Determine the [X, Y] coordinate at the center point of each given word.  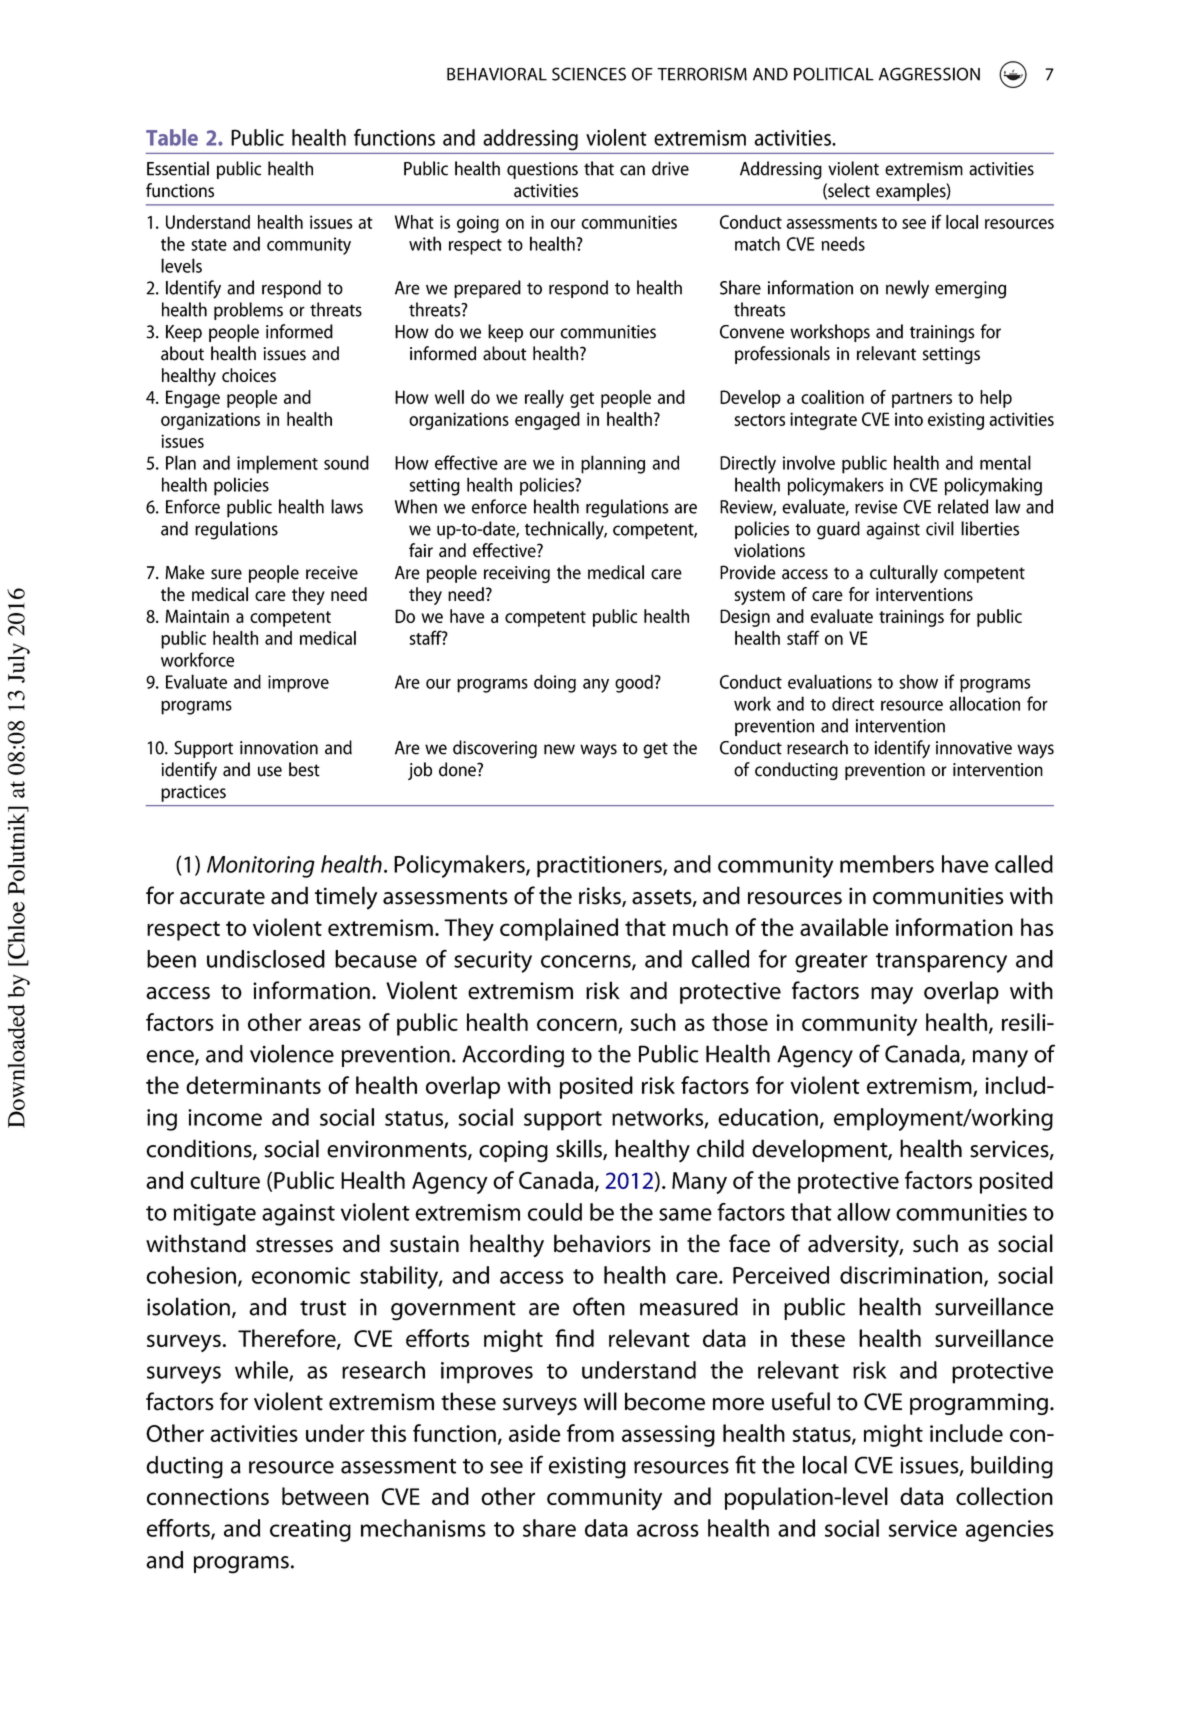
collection [1004, 1496]
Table [172, 137]
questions [542, 170]
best [304, 769]
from [590, 1433]
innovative [974, 748]
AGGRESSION [929, 74]
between [325, 1496]
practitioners [600, 867]
